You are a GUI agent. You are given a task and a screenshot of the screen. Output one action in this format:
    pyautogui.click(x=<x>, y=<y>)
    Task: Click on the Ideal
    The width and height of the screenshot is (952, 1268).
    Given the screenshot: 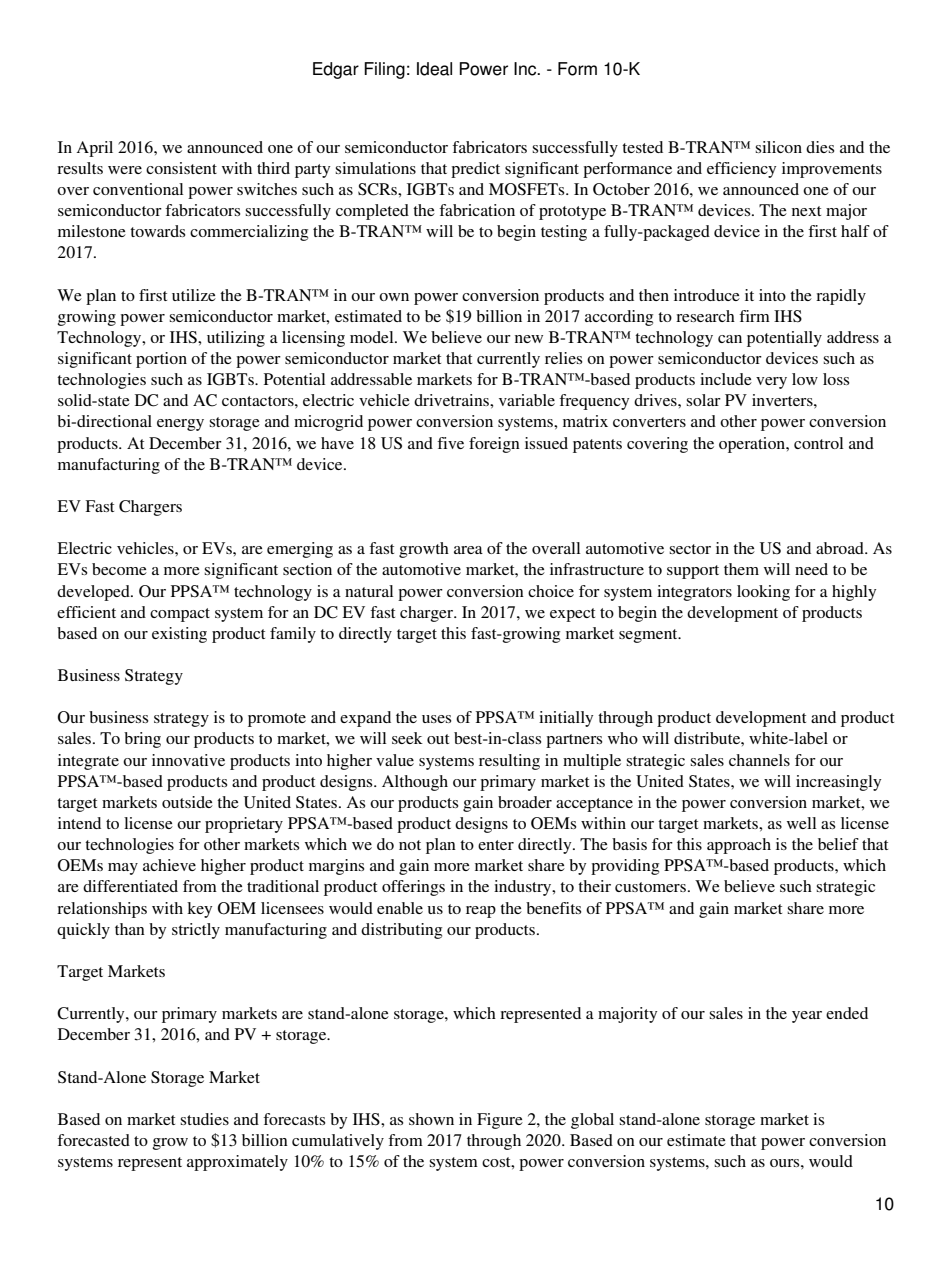 What is the action you would take?
    pyautogui.click(x=434, y=69)
